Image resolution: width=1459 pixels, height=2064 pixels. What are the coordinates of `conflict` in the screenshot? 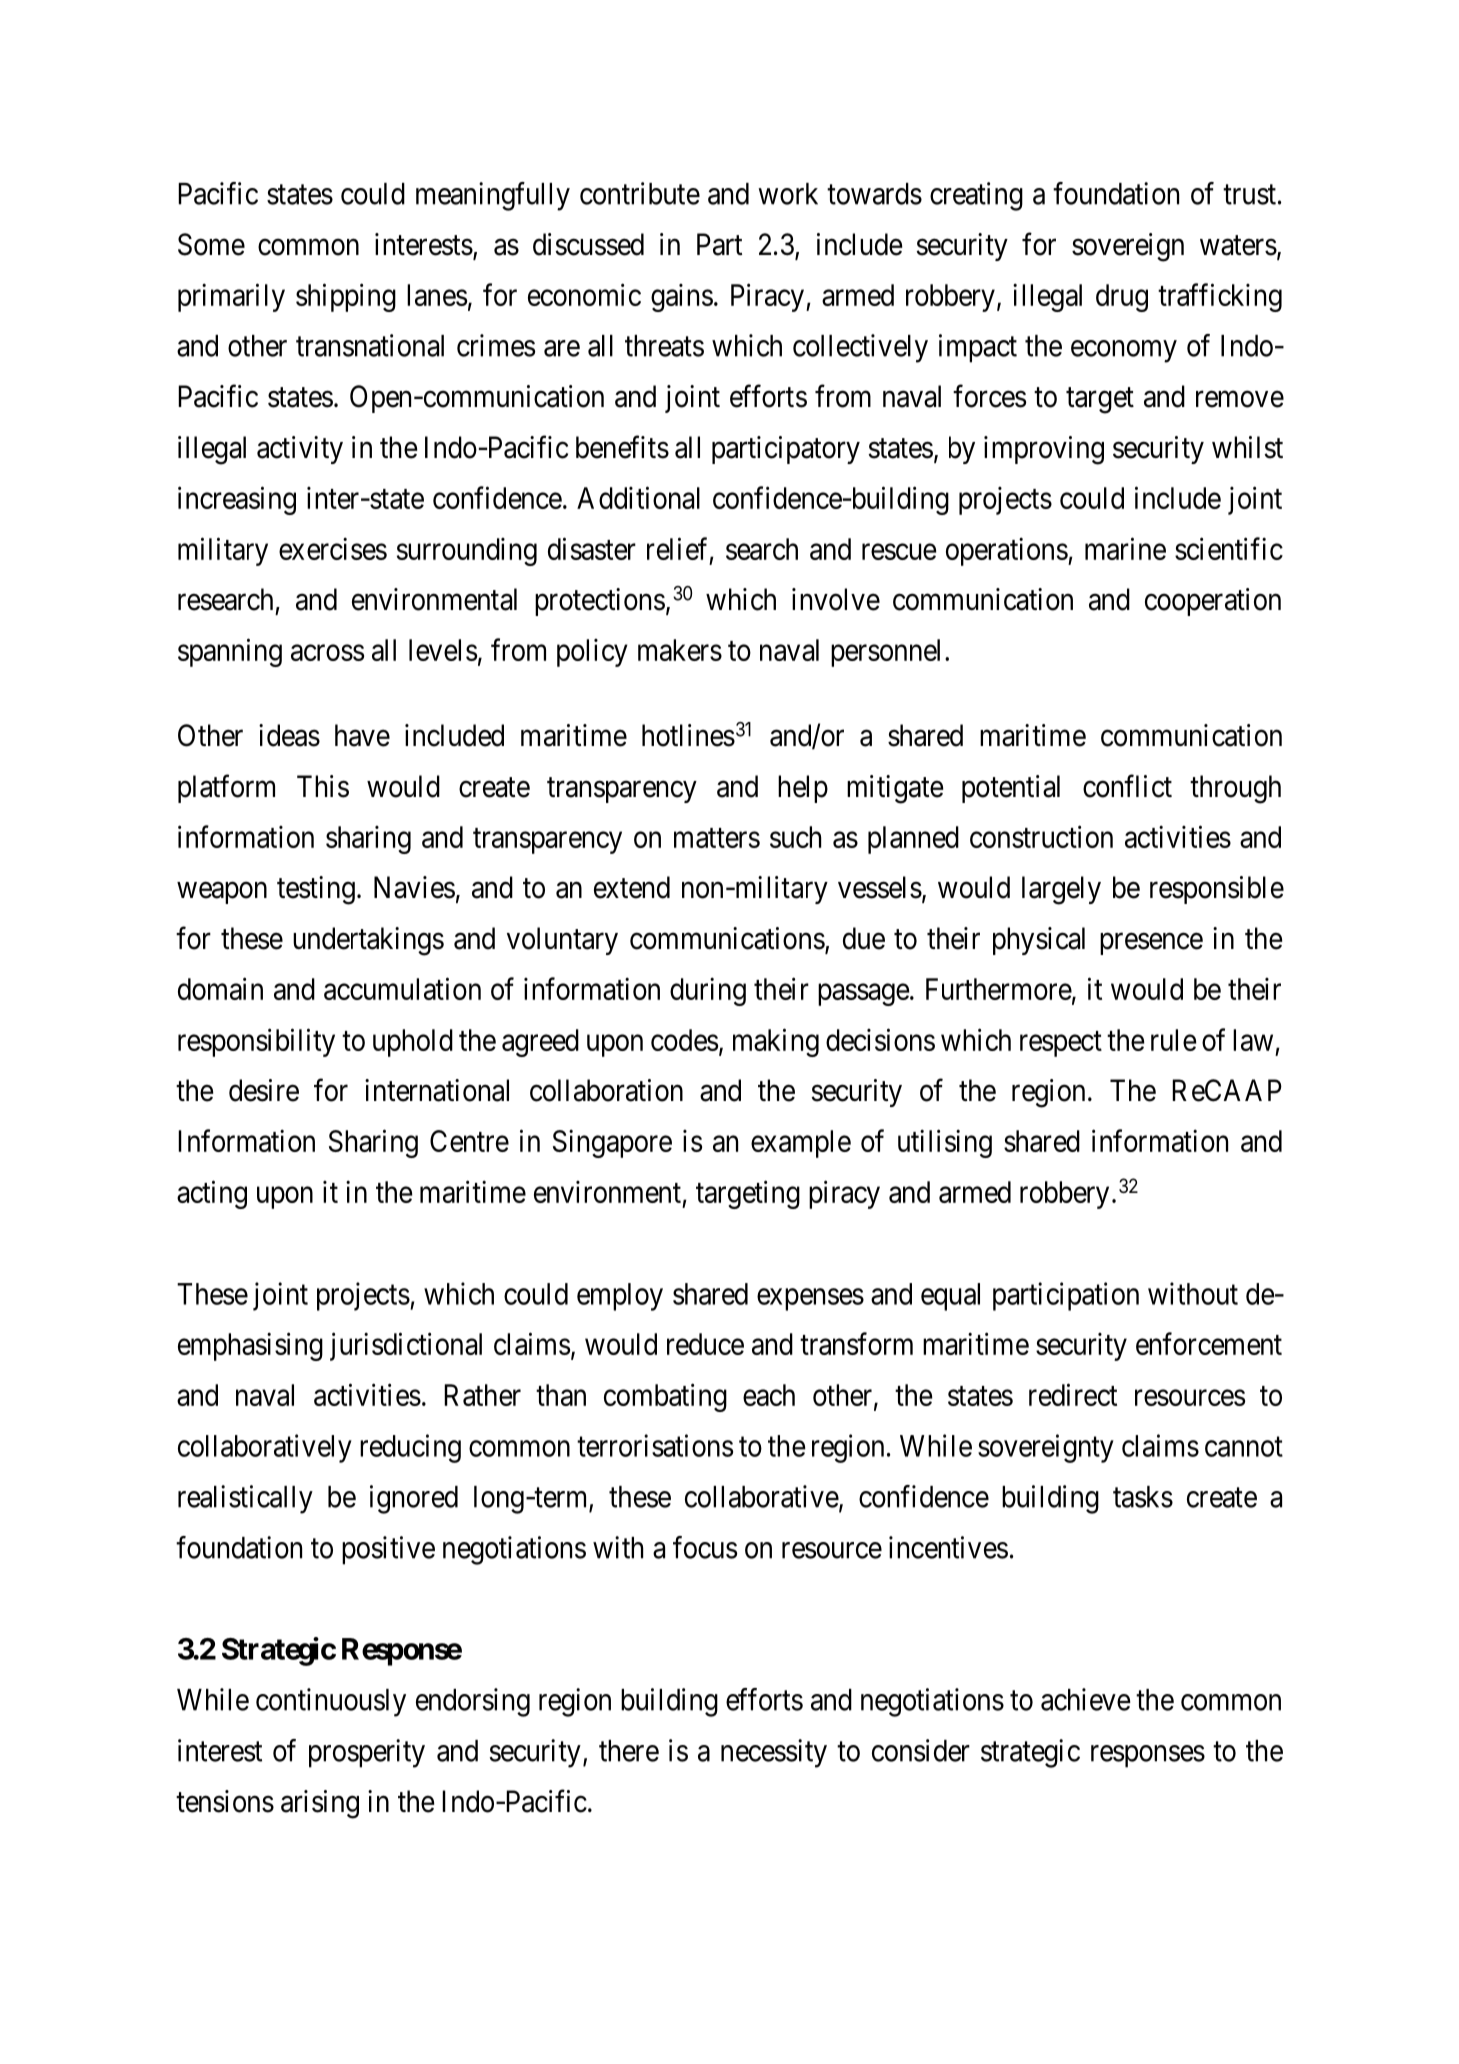 It's located at (1127, 786).
